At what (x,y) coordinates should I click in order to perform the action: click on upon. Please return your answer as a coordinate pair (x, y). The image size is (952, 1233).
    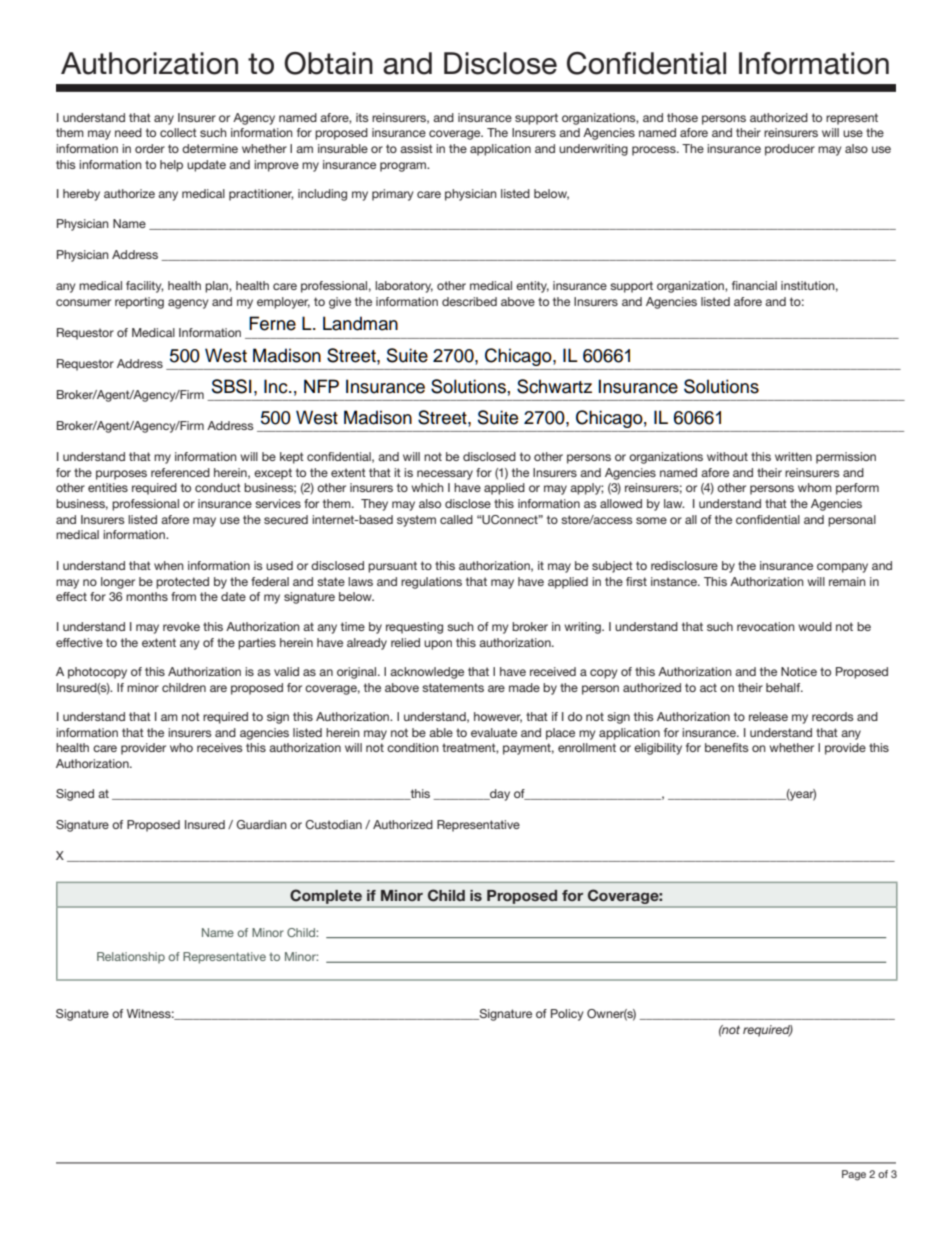
    Looking at the image, I should click on (438, 645).
